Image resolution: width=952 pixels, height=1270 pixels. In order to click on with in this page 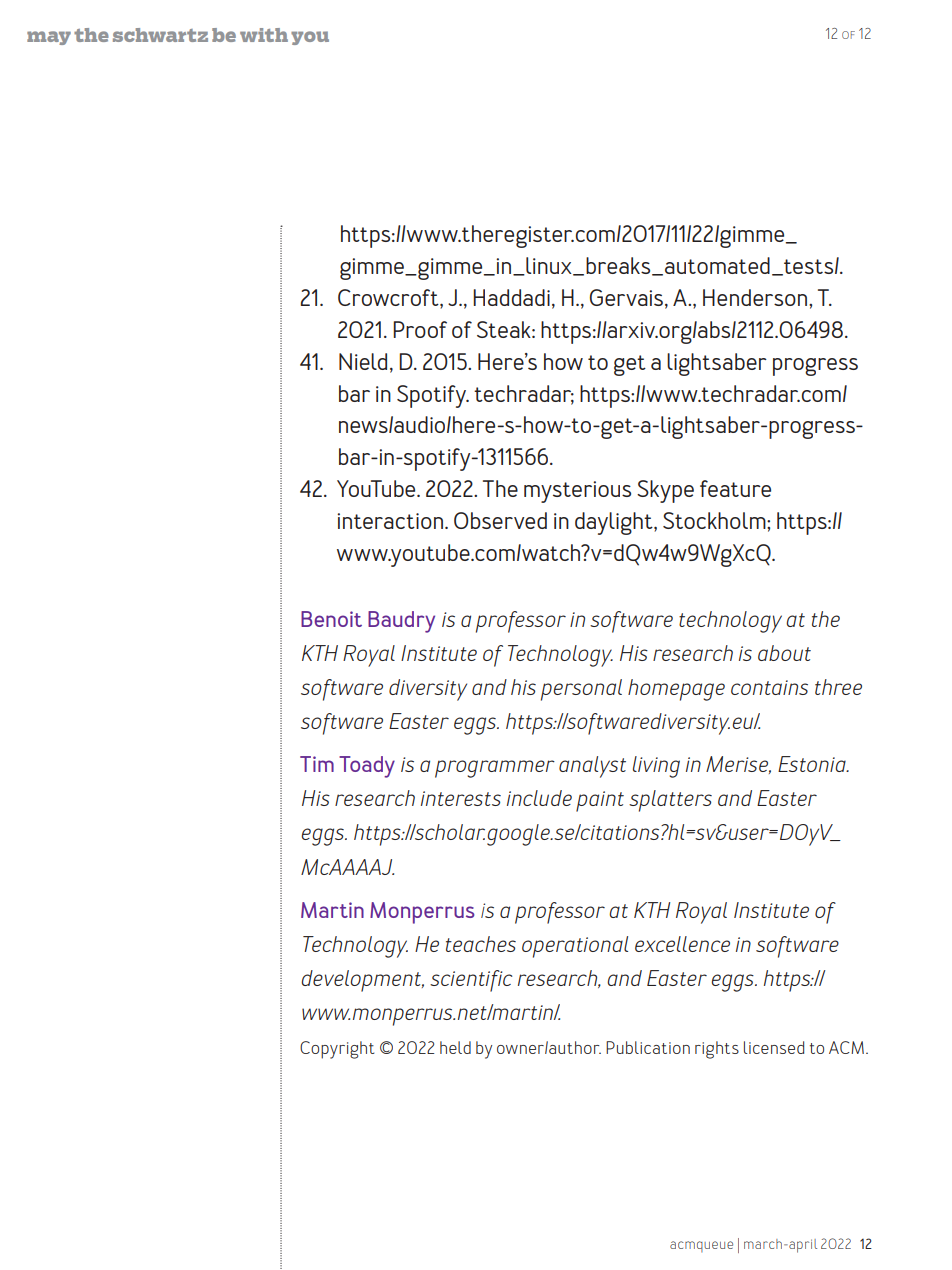, I will do `click(264, 35)`.
